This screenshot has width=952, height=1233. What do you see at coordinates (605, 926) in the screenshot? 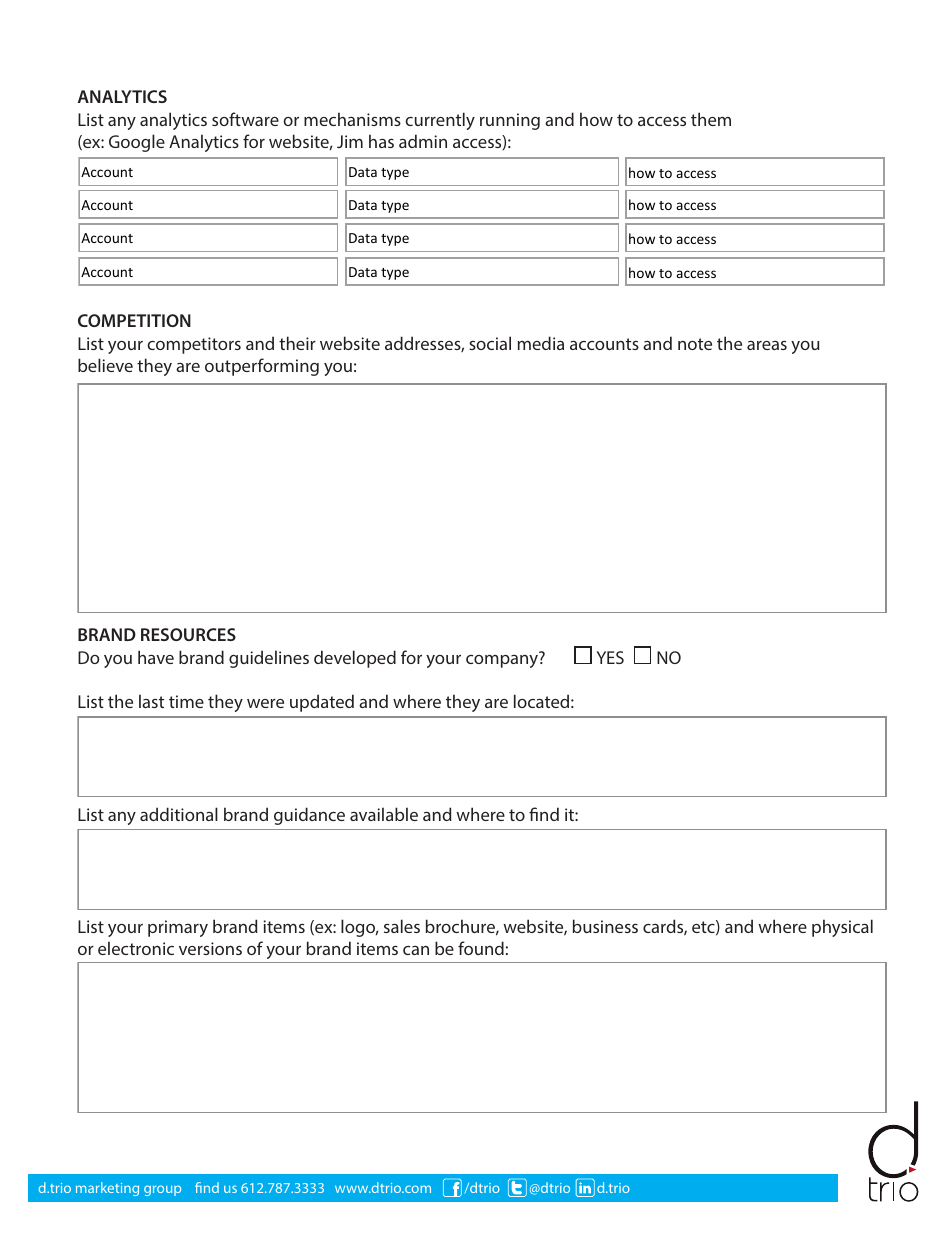
I see `business` at bounding box center [605, 926].
